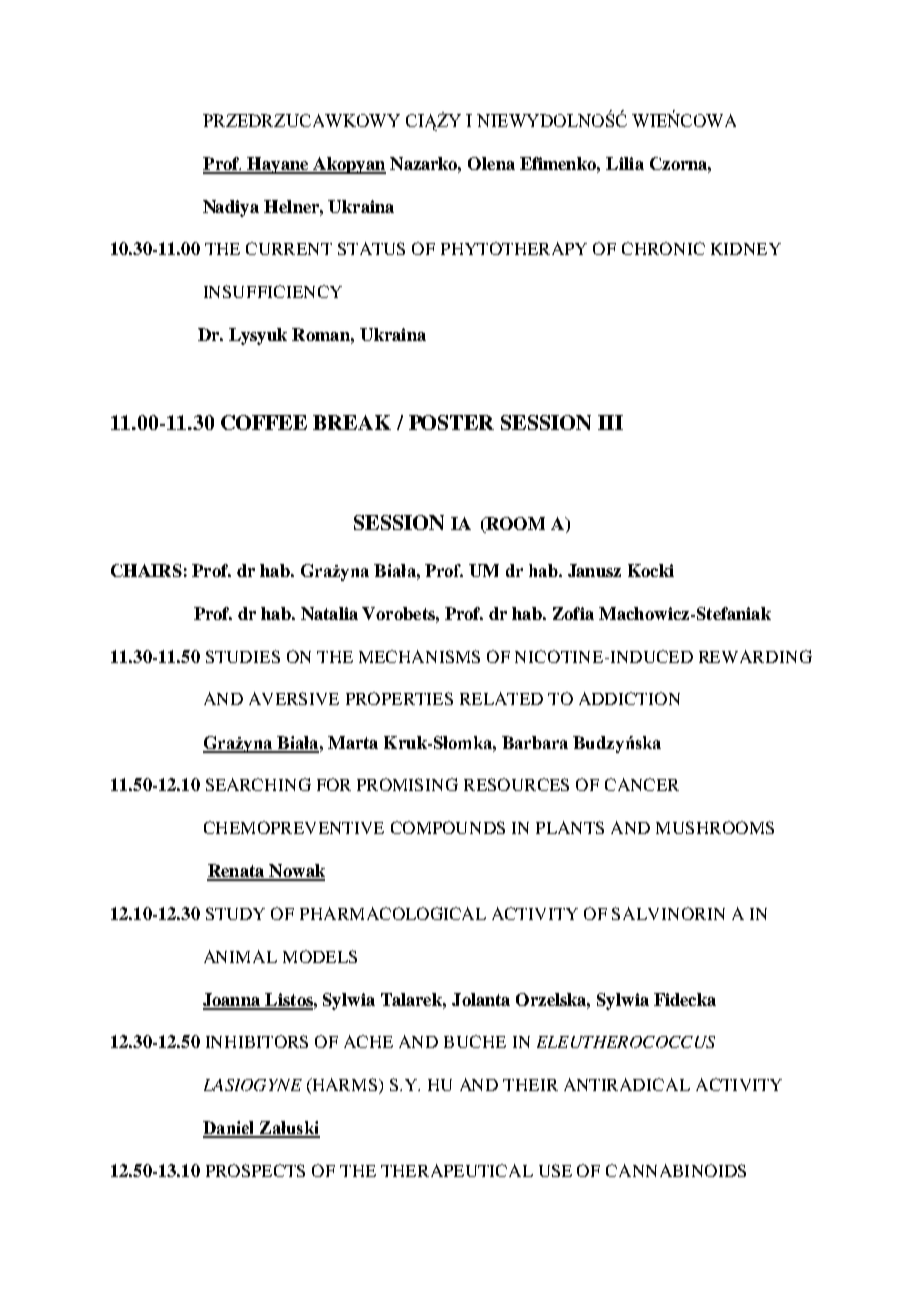 This screenshot has width=924, height=1307. Describe the element at coordinates (448, 827) in the screenshot. I see `COMPOUNDS` at that location.
